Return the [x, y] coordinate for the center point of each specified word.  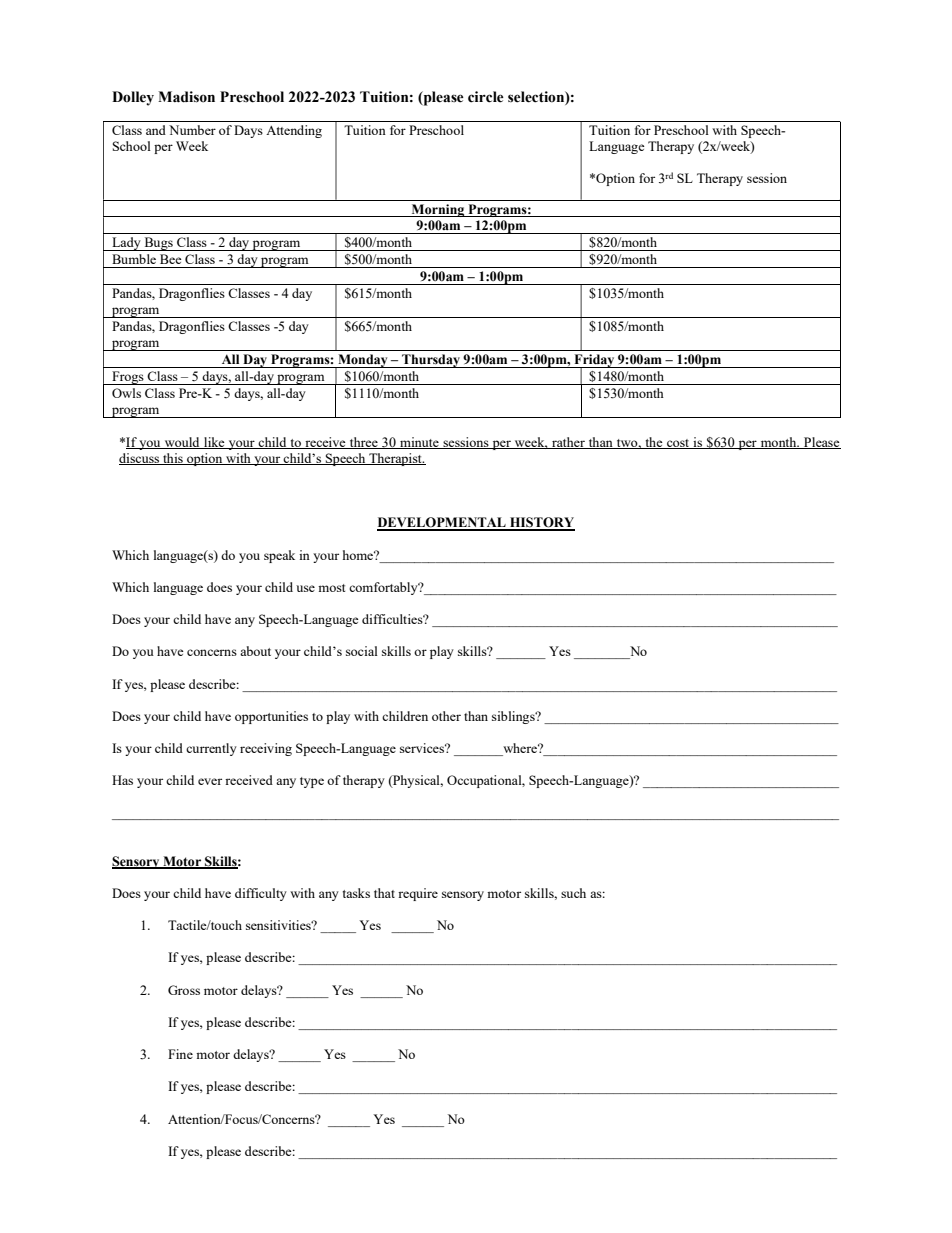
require [418, 894]
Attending [294, 131]
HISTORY [541, 523]
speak [279, 556]
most [331, 588]
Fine [180, 1054]
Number [192, 130]
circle [486, 97]
